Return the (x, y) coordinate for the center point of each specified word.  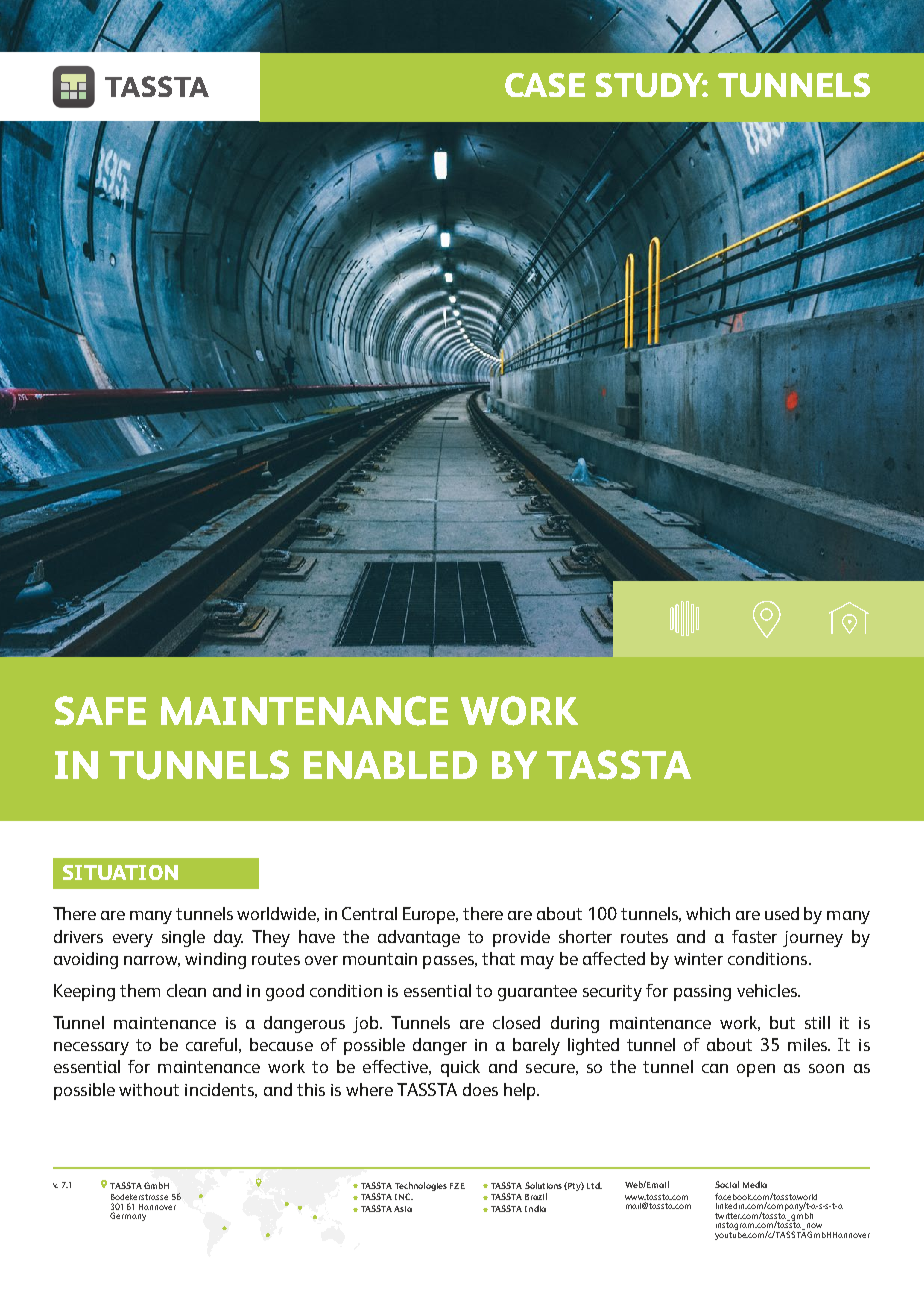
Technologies (421, 1186)
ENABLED (390, 765)
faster (754, 936)
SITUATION (120, 872)
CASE (545, 85)
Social (727, 1184)
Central (369, 913)
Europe (430, 915)
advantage (419, 938)
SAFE (100, 711)
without (149, 1089)
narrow (152, 961)
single (183, 938)
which (708, 913)
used (782, 913)
